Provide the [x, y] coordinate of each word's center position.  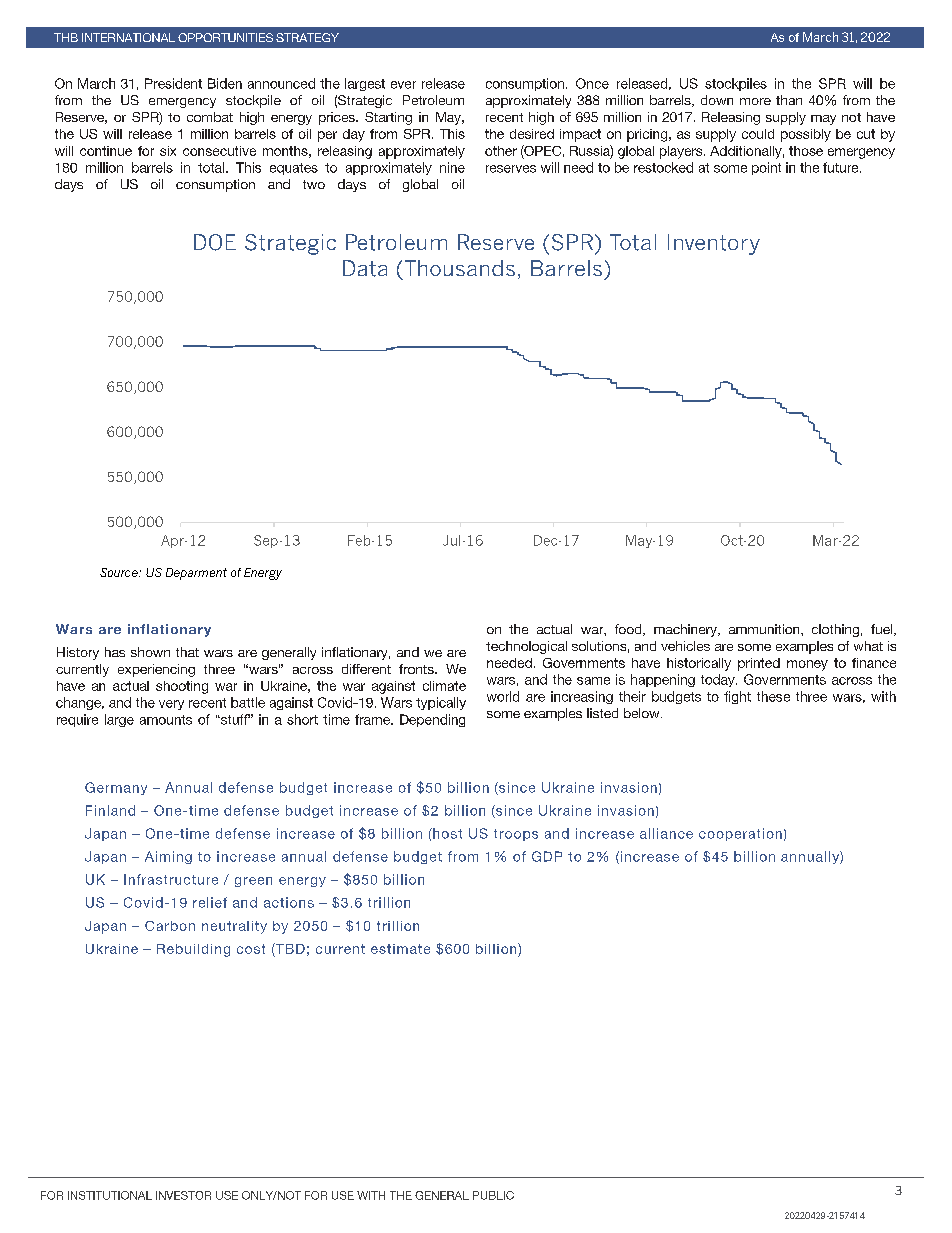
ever [403, 85]
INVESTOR [183, 1195]
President [173, 83]
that [187, 652]
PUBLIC [493, 1195]
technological [526, 647]
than [789, 100]
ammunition [765, 629]
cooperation [740, 834]
